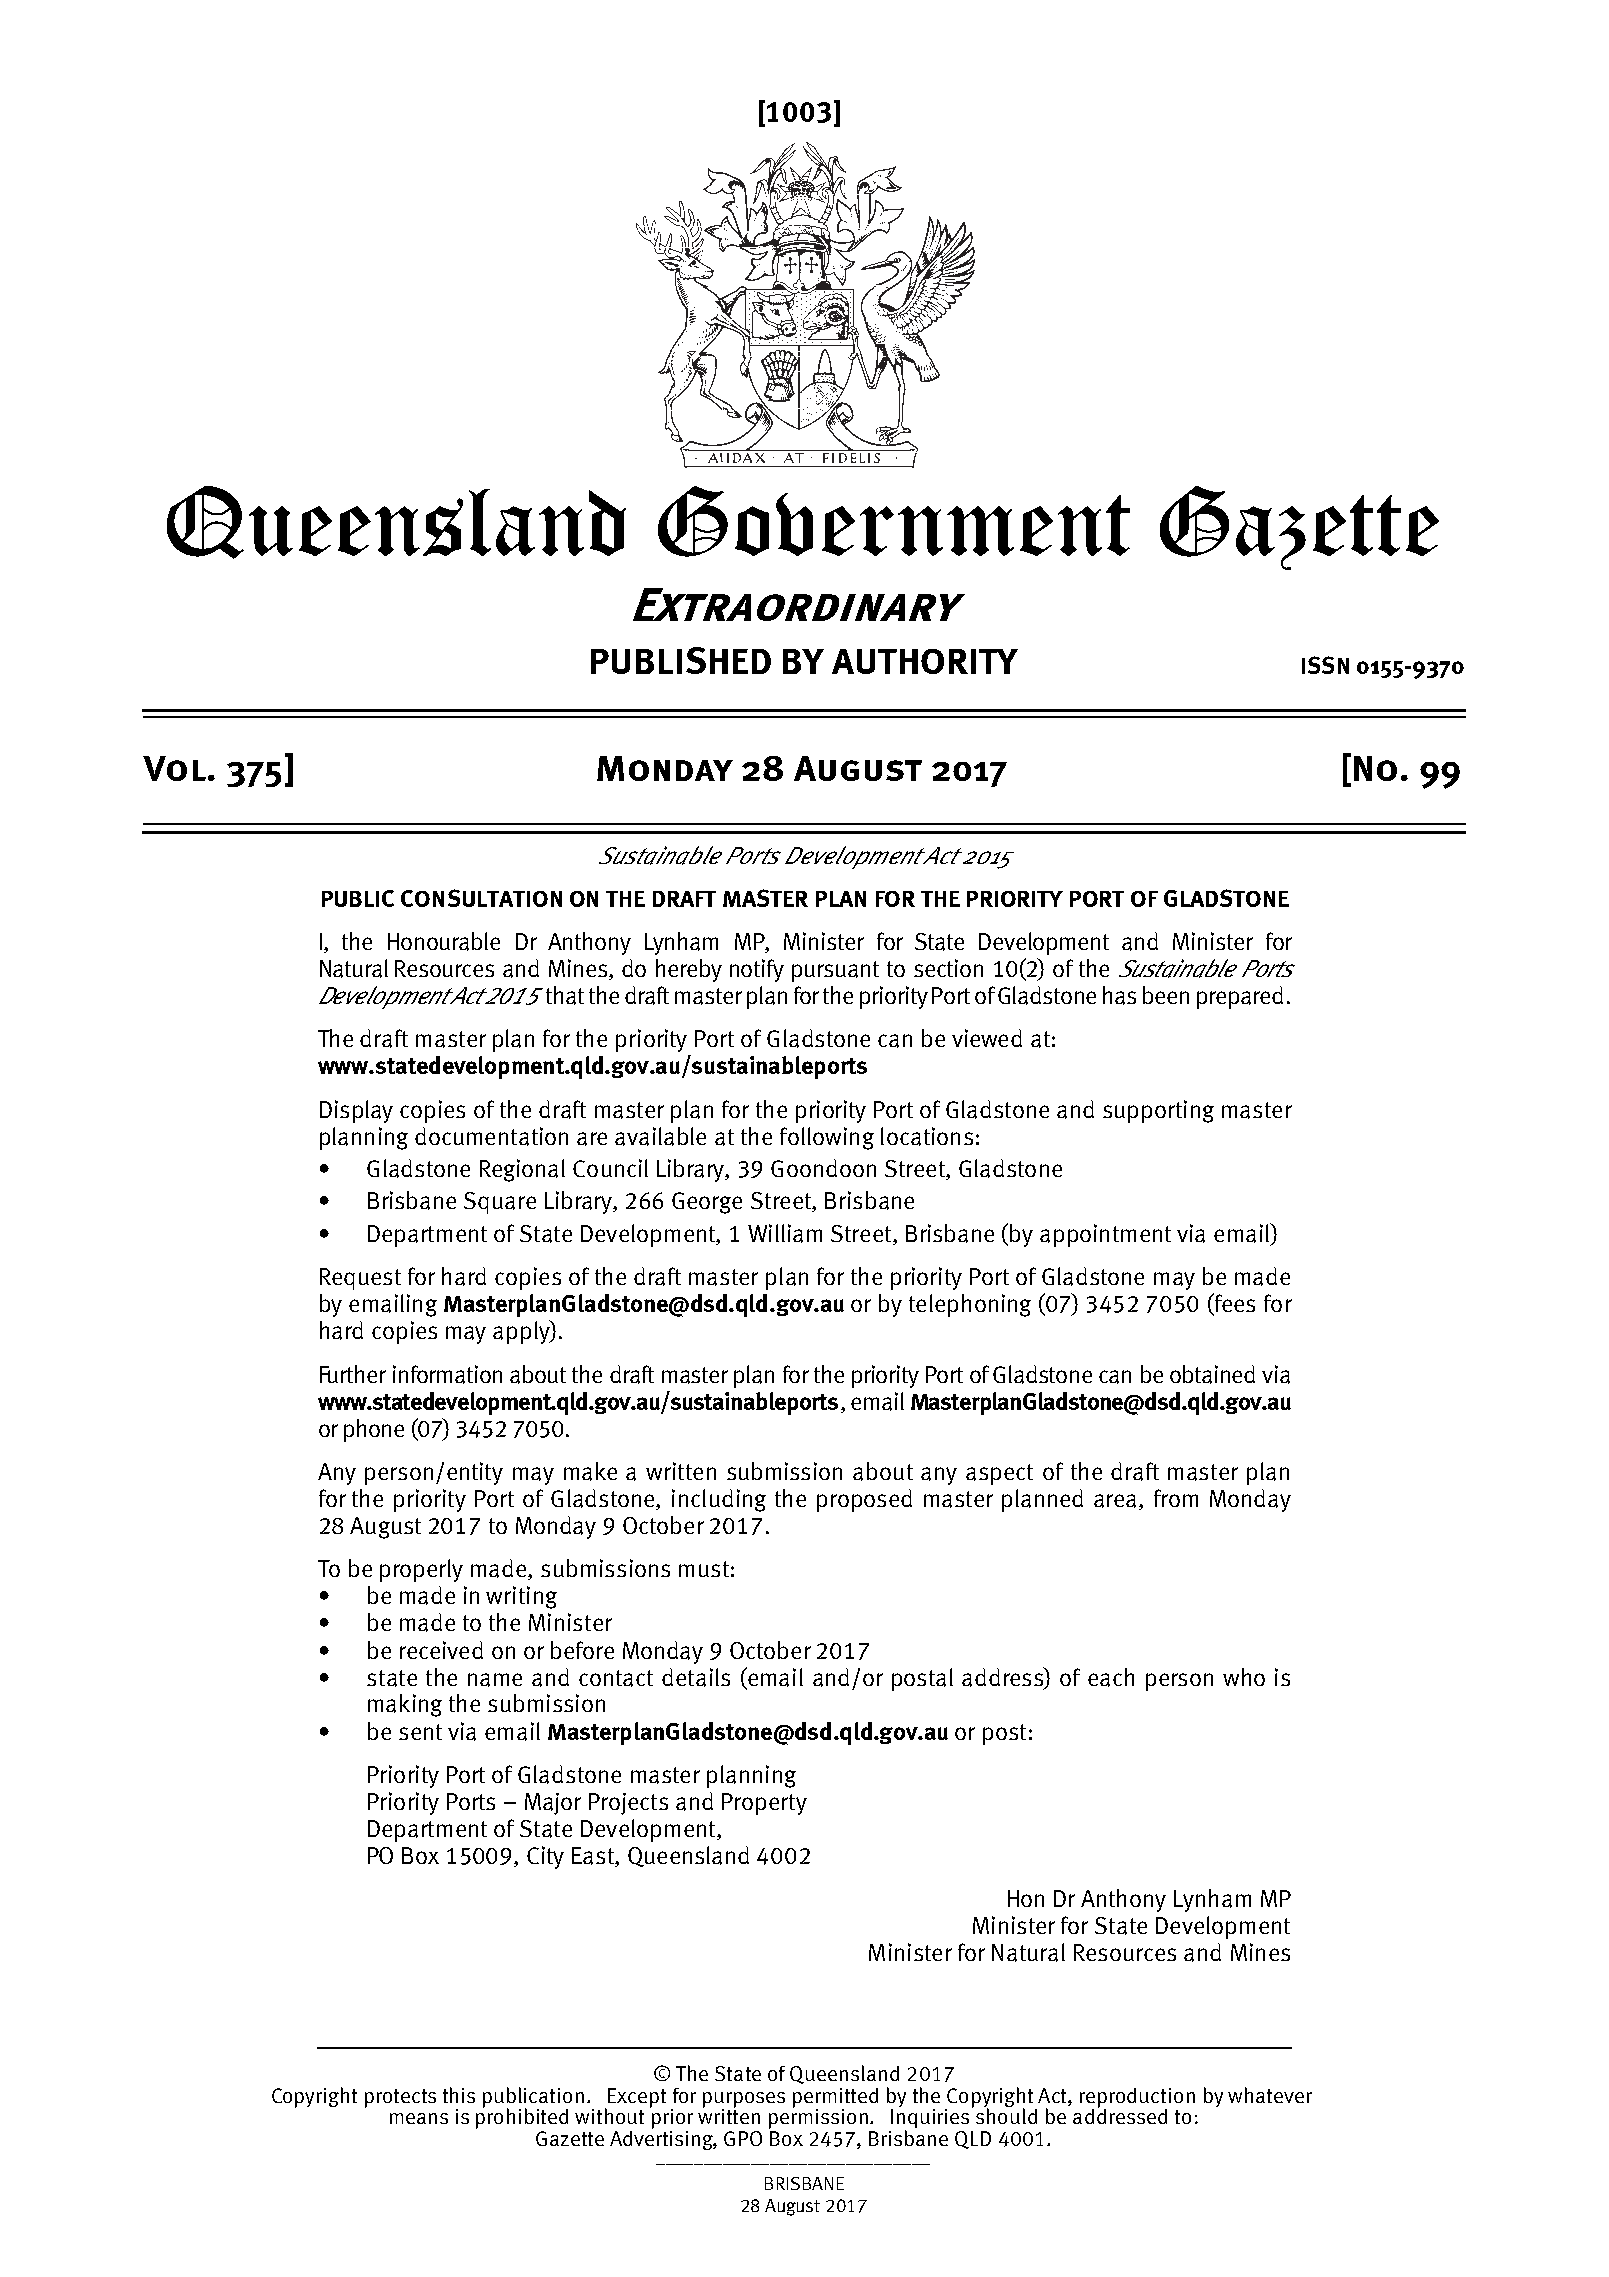 Image resolution: width=1609 pixels, height=2277 pixels. What do you see at coordinates (1234, 1304) in the screenshot?
I see `fees` at bounding box center [1234, 1304].
